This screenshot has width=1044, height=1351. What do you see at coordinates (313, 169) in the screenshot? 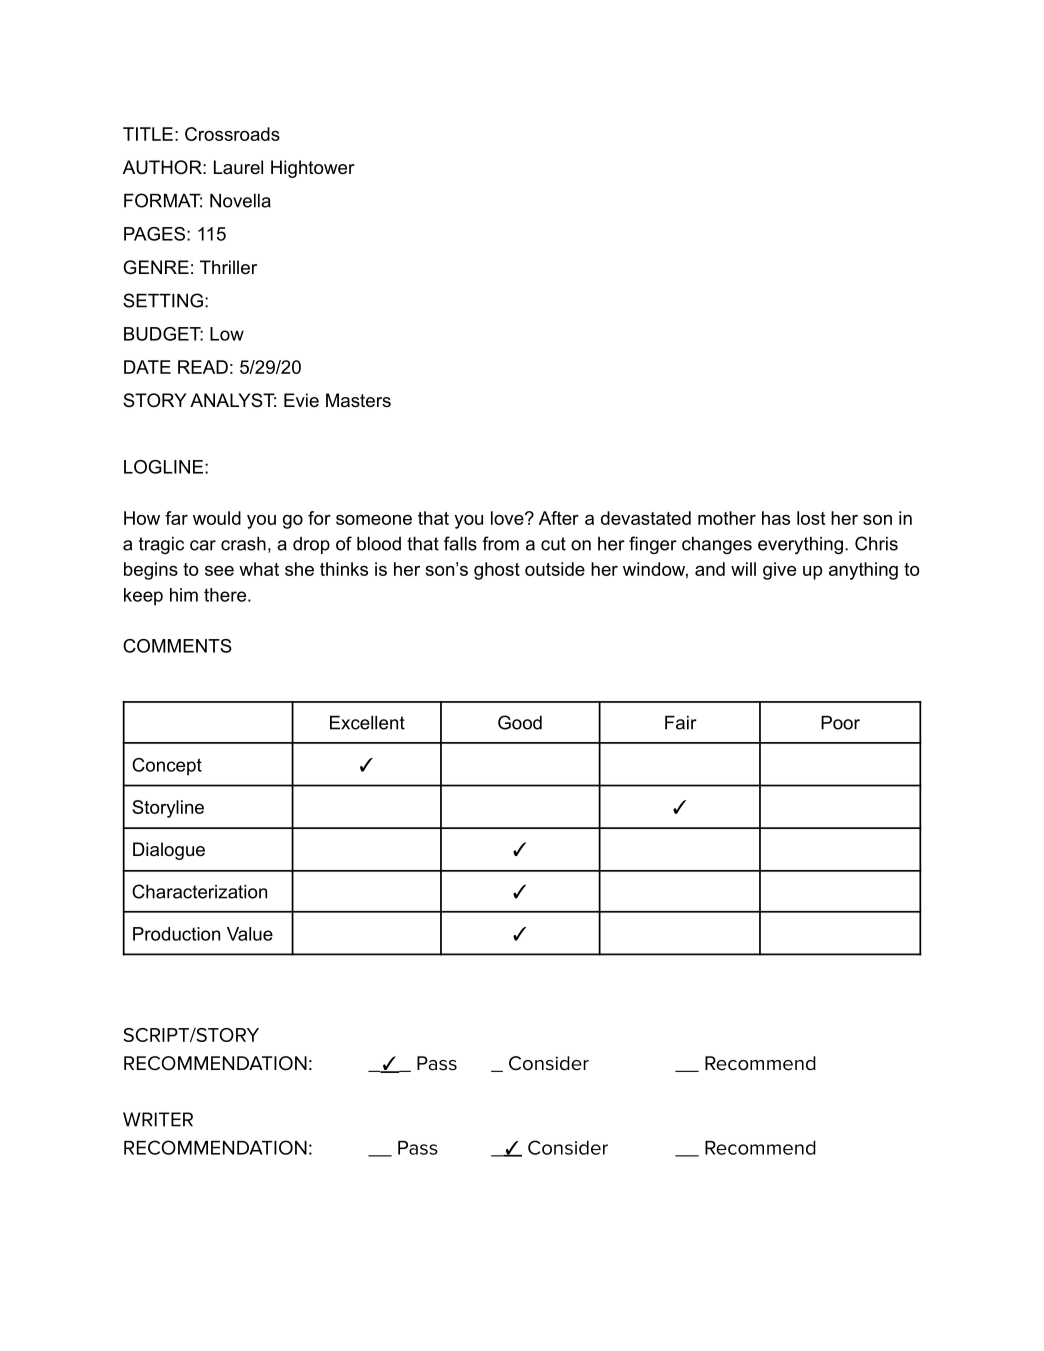
I see `Hightower` at bounding box center [313, 169].
